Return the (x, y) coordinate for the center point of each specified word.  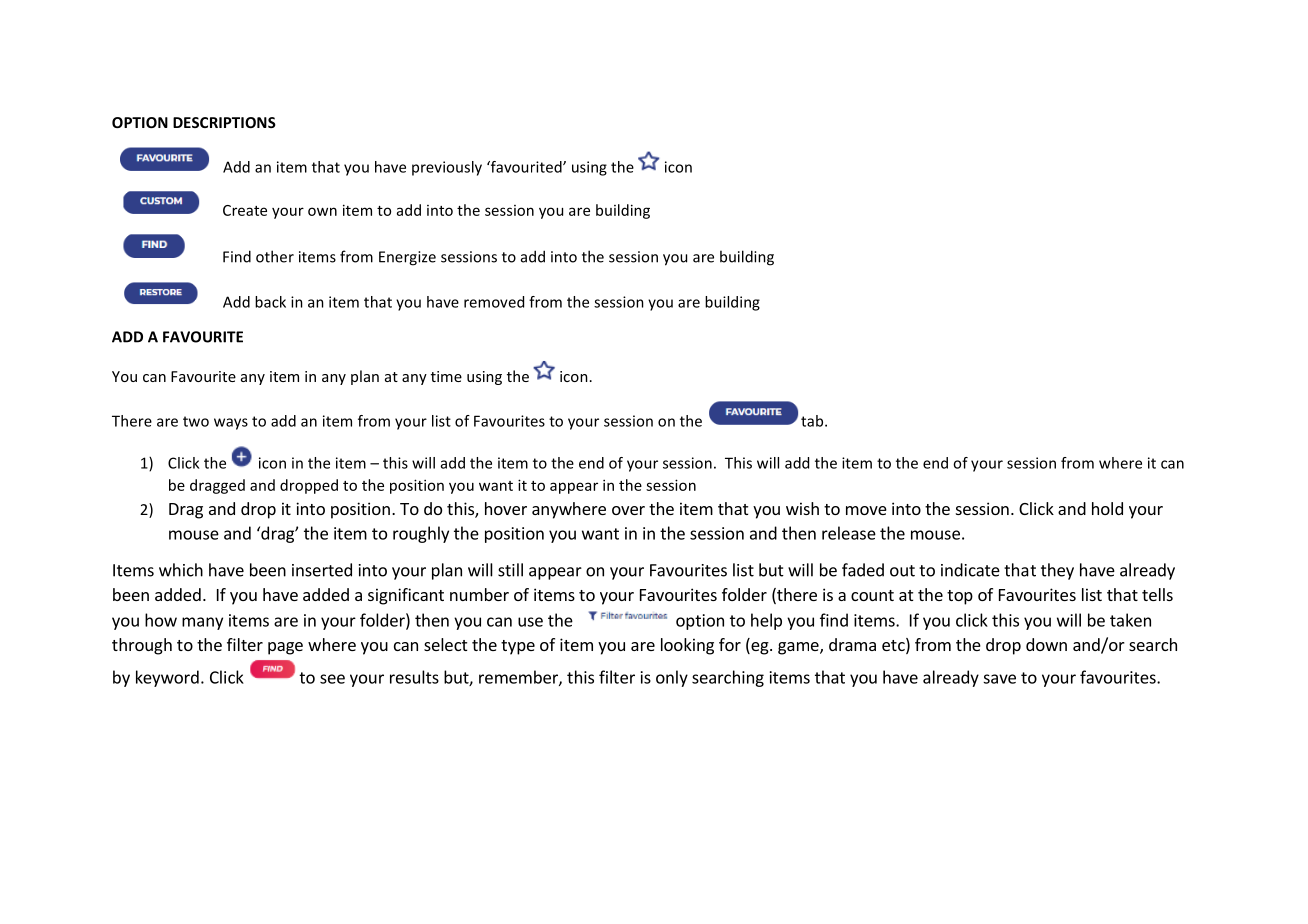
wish (802, 508)
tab (813, 421)
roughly (421, 534)
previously (447, 168)
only (672, 678)
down (1046, 644)
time (446, 376)
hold (1107, 508)
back (270, 302)
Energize (407, 258)
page (285, 648)
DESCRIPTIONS (224, 122)
